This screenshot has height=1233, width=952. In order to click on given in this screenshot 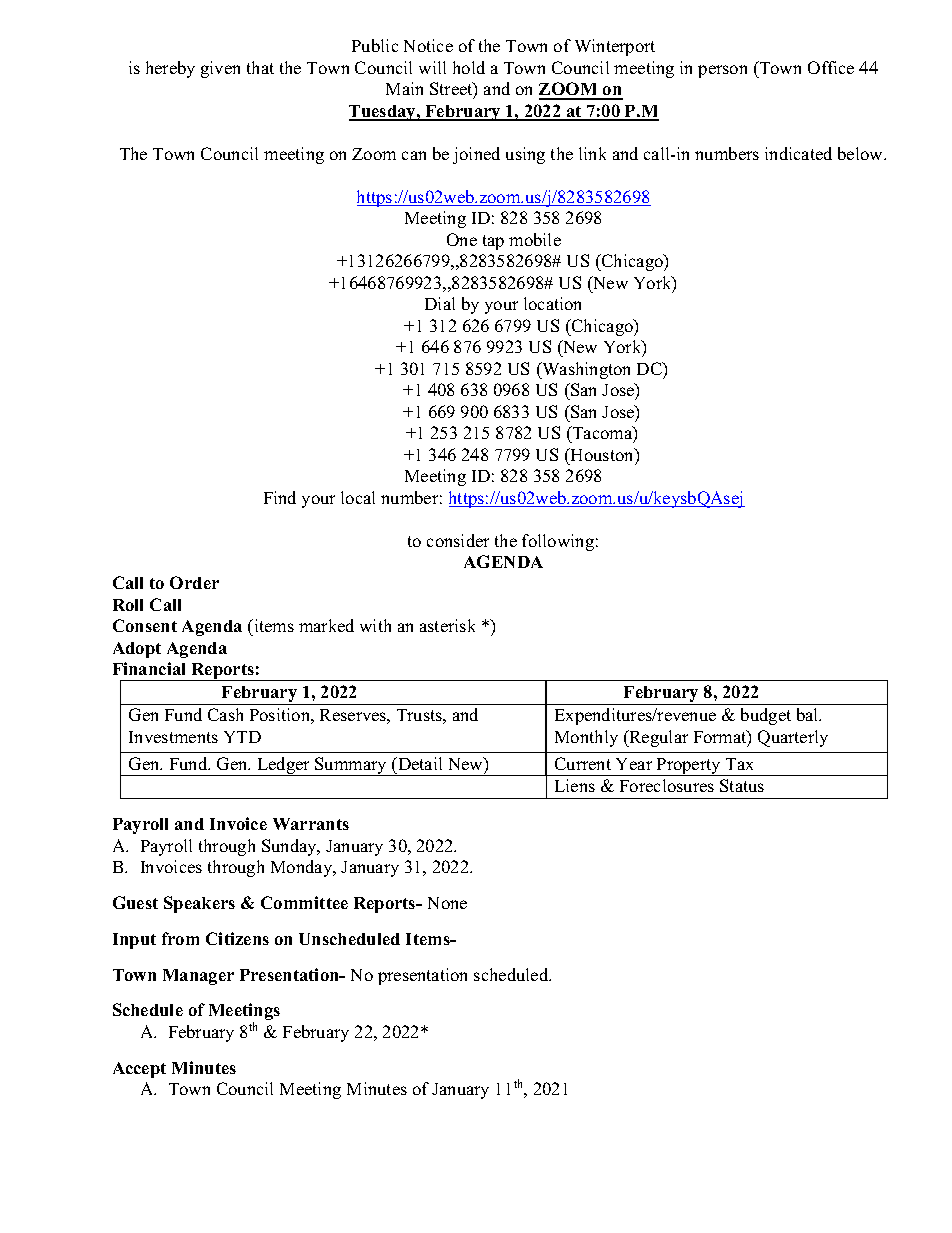, I will do `click(220, 69)`.
